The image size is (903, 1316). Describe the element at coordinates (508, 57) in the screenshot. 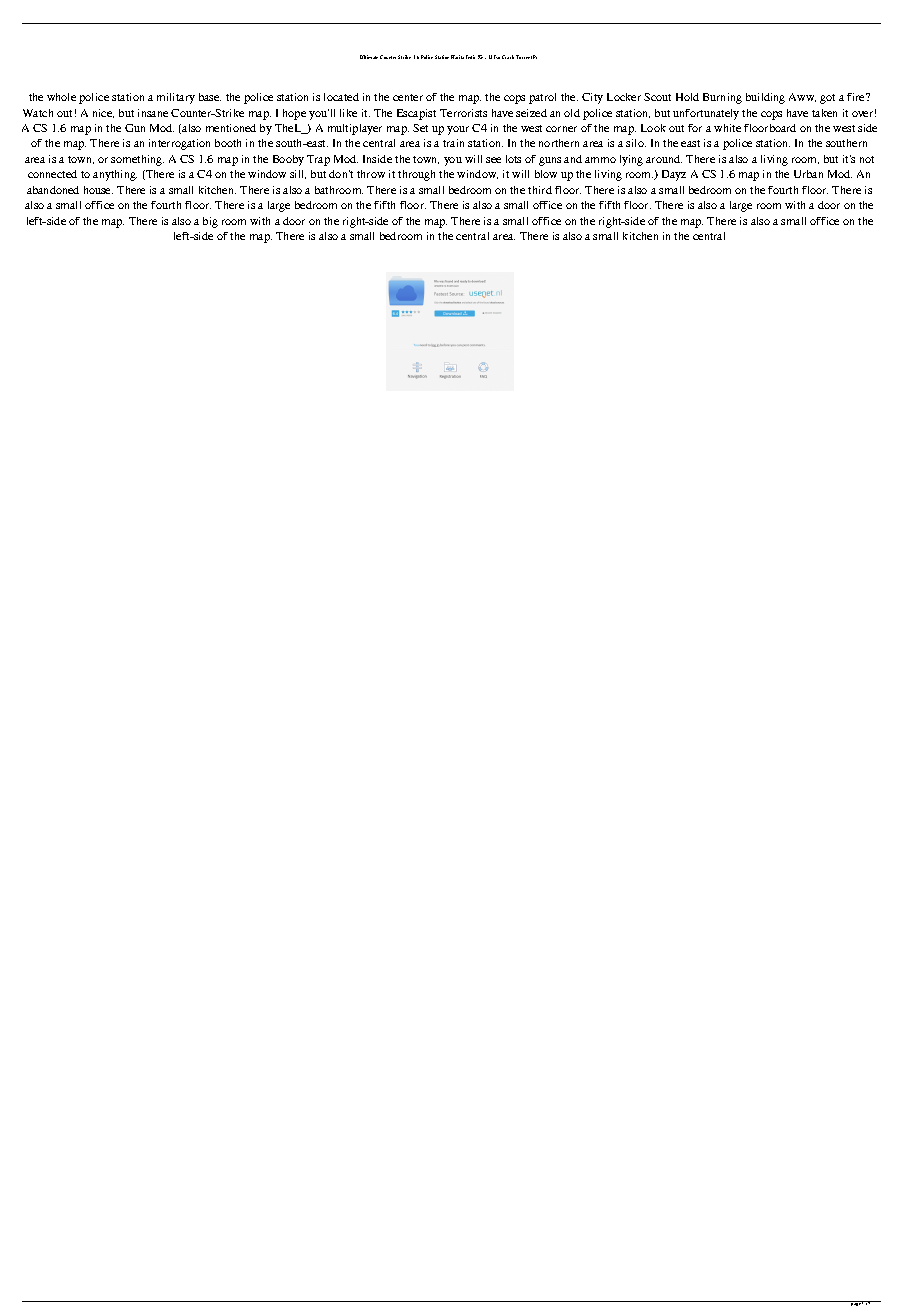

I see `Crack` at that location.
